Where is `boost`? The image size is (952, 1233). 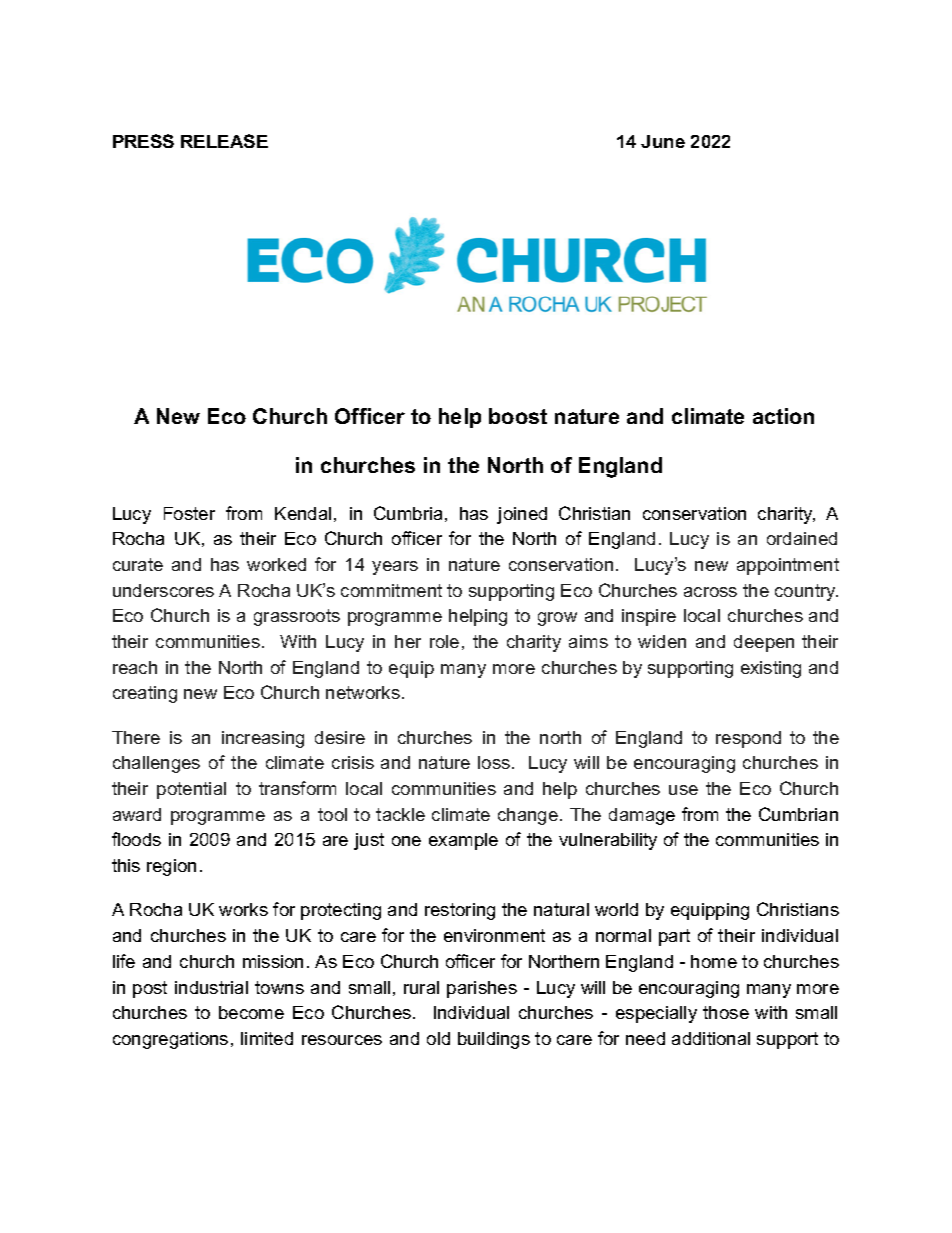
boost is located at coordinates (518, 416).
